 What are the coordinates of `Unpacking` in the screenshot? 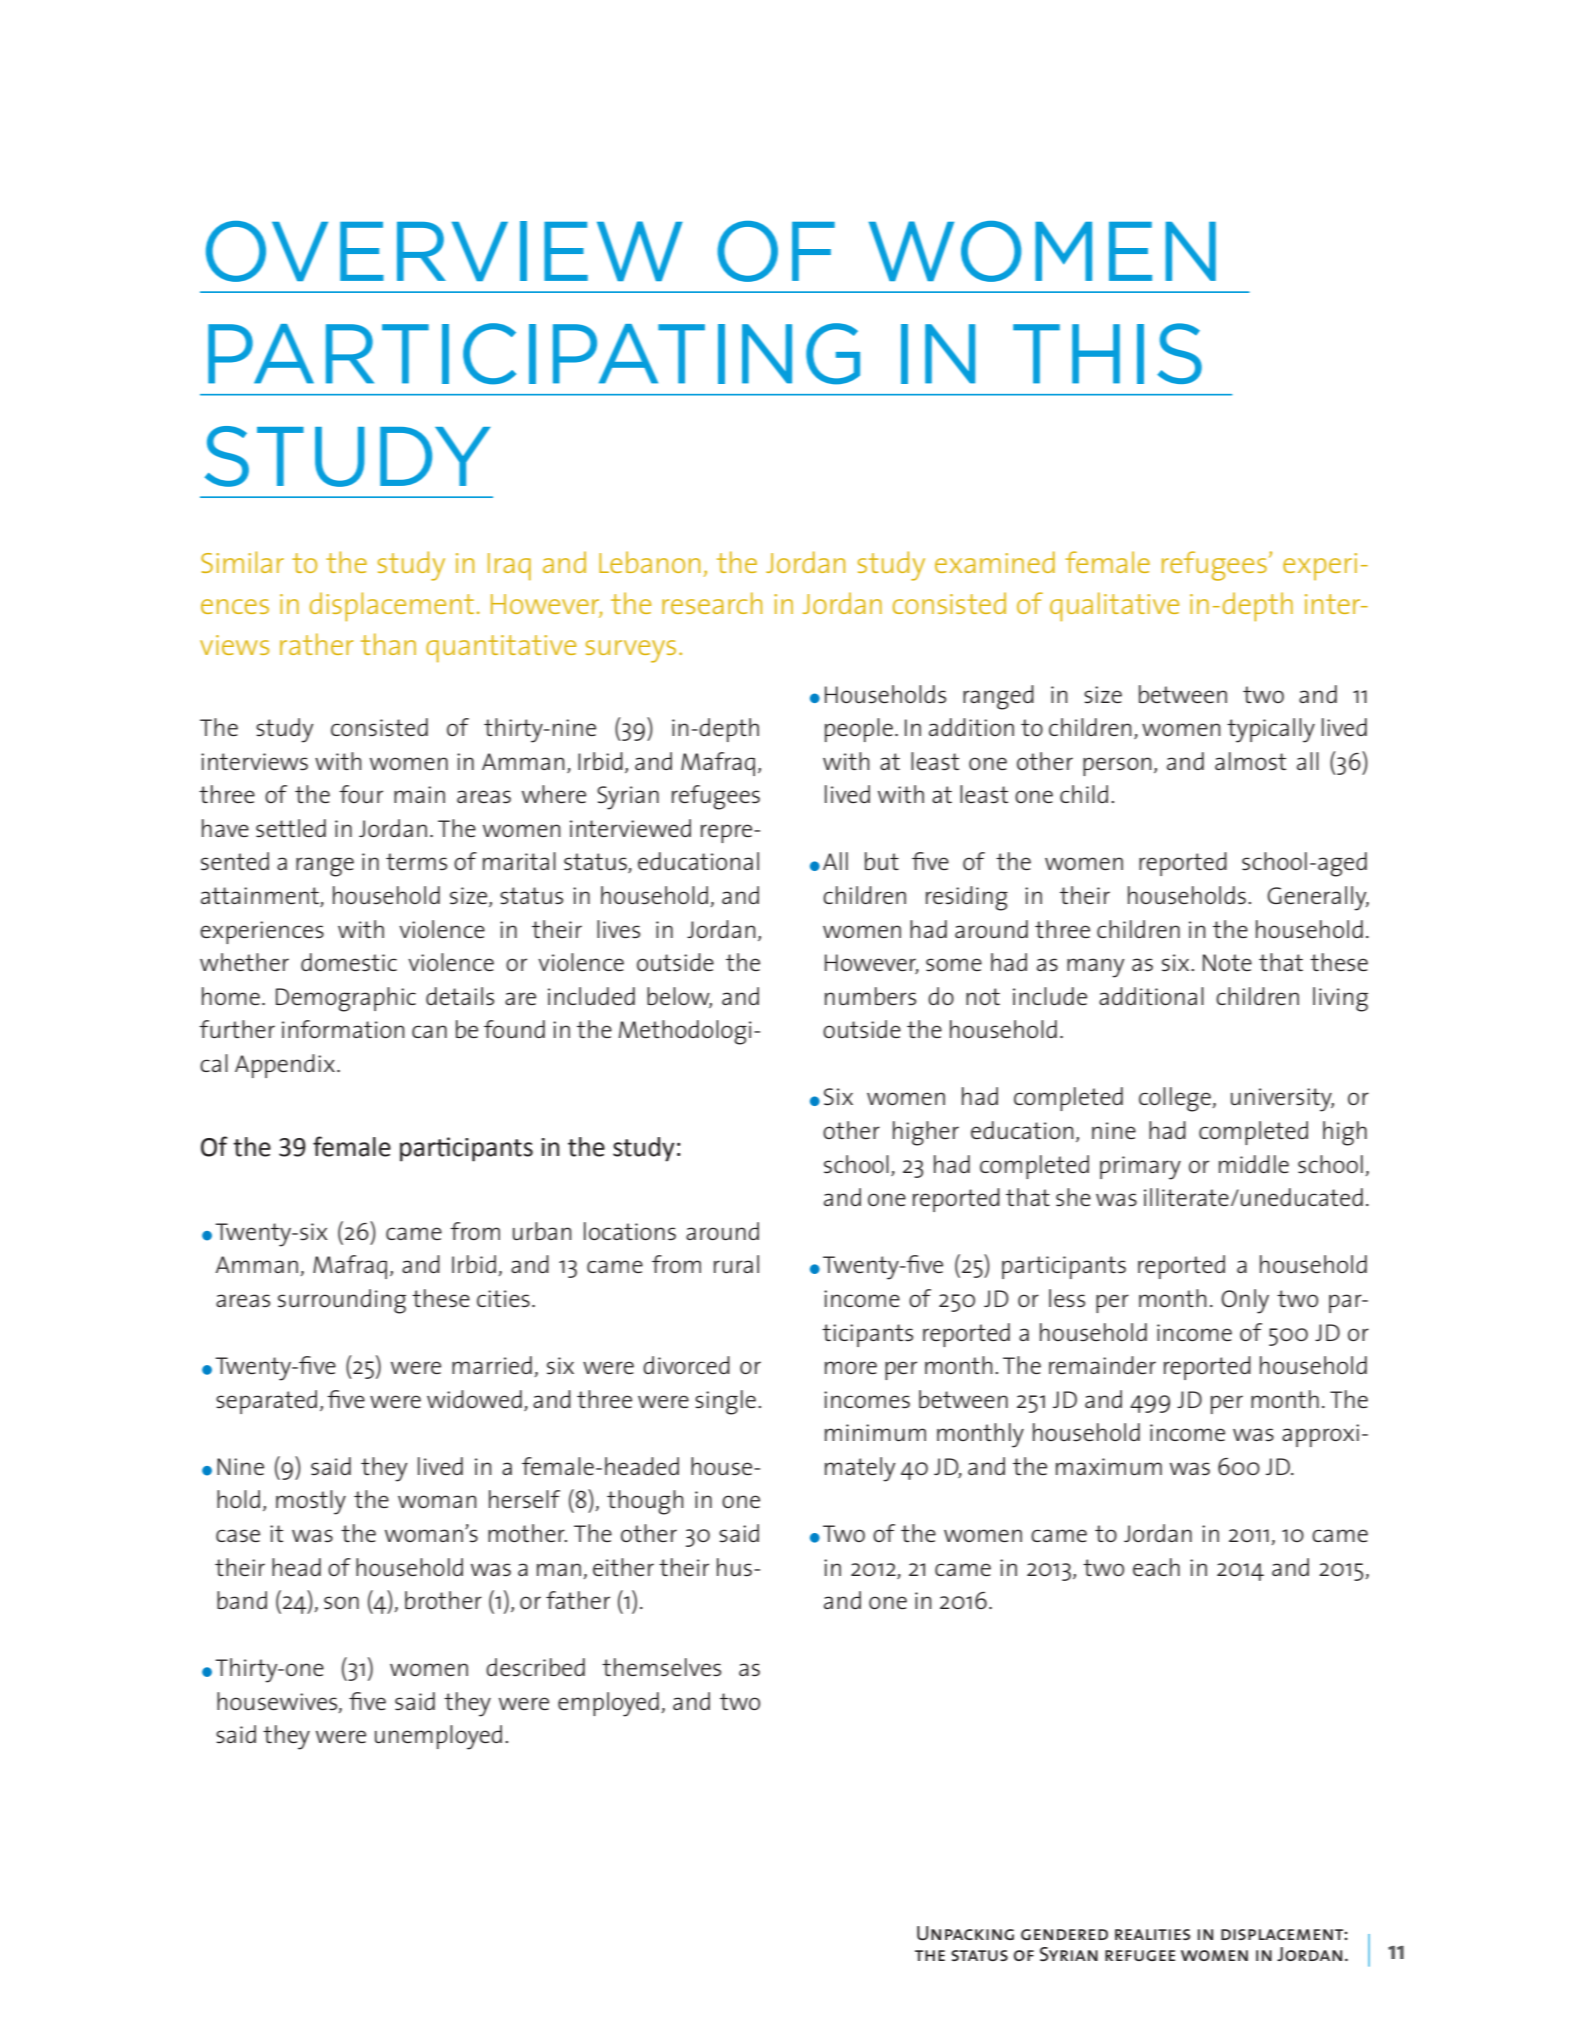 It's located at (965, 1933).
